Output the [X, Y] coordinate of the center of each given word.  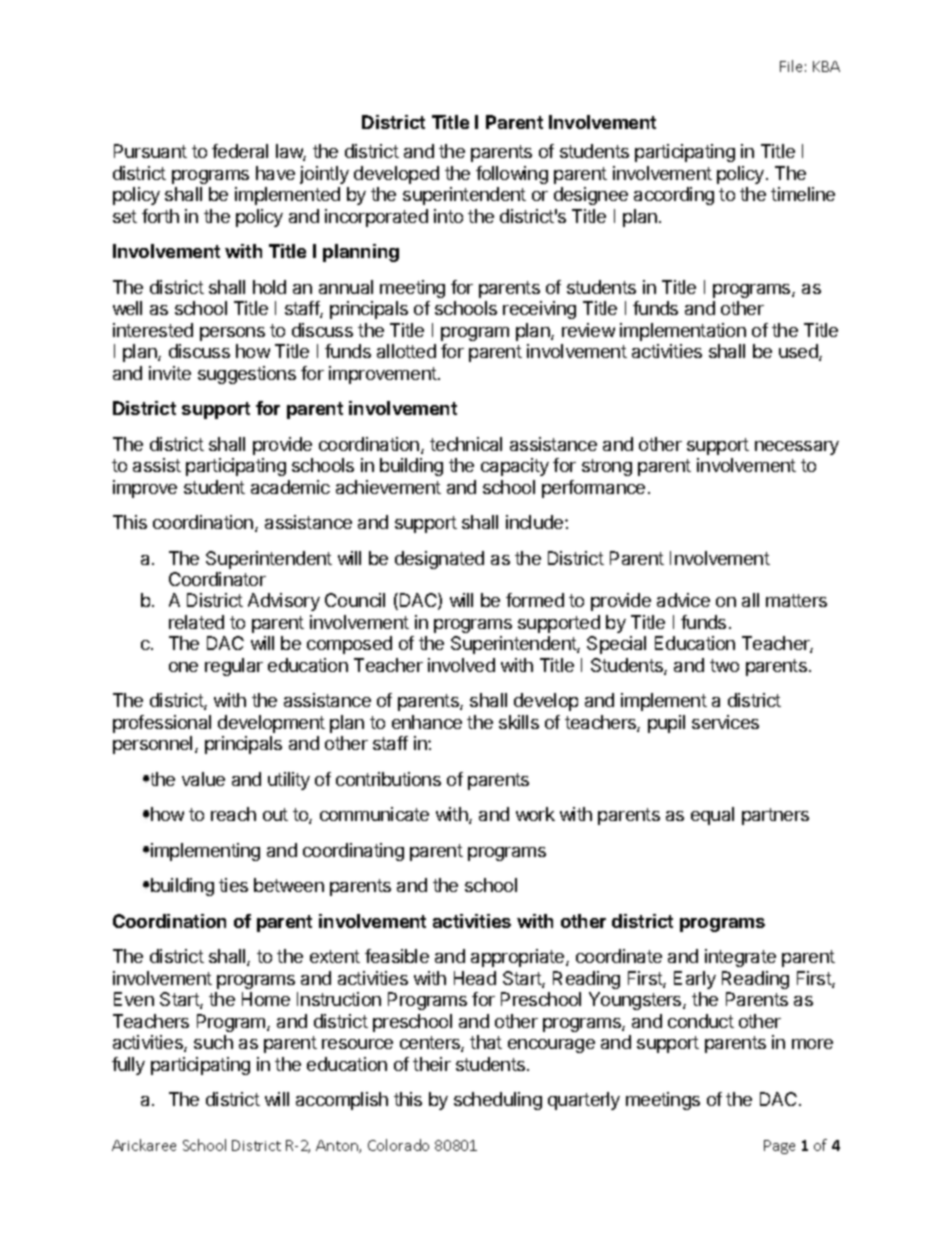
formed [535, 600]
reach [233, 814]
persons [232, 334]
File [791, 66]
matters [796, 600]
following [512, 175]
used [799, 352]
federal [240, 151]
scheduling [498, 1101]
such [213, 1042]
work [535, 814]
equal [712, 816]
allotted [406, 351]
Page [779, 1147]
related [196, 622]
